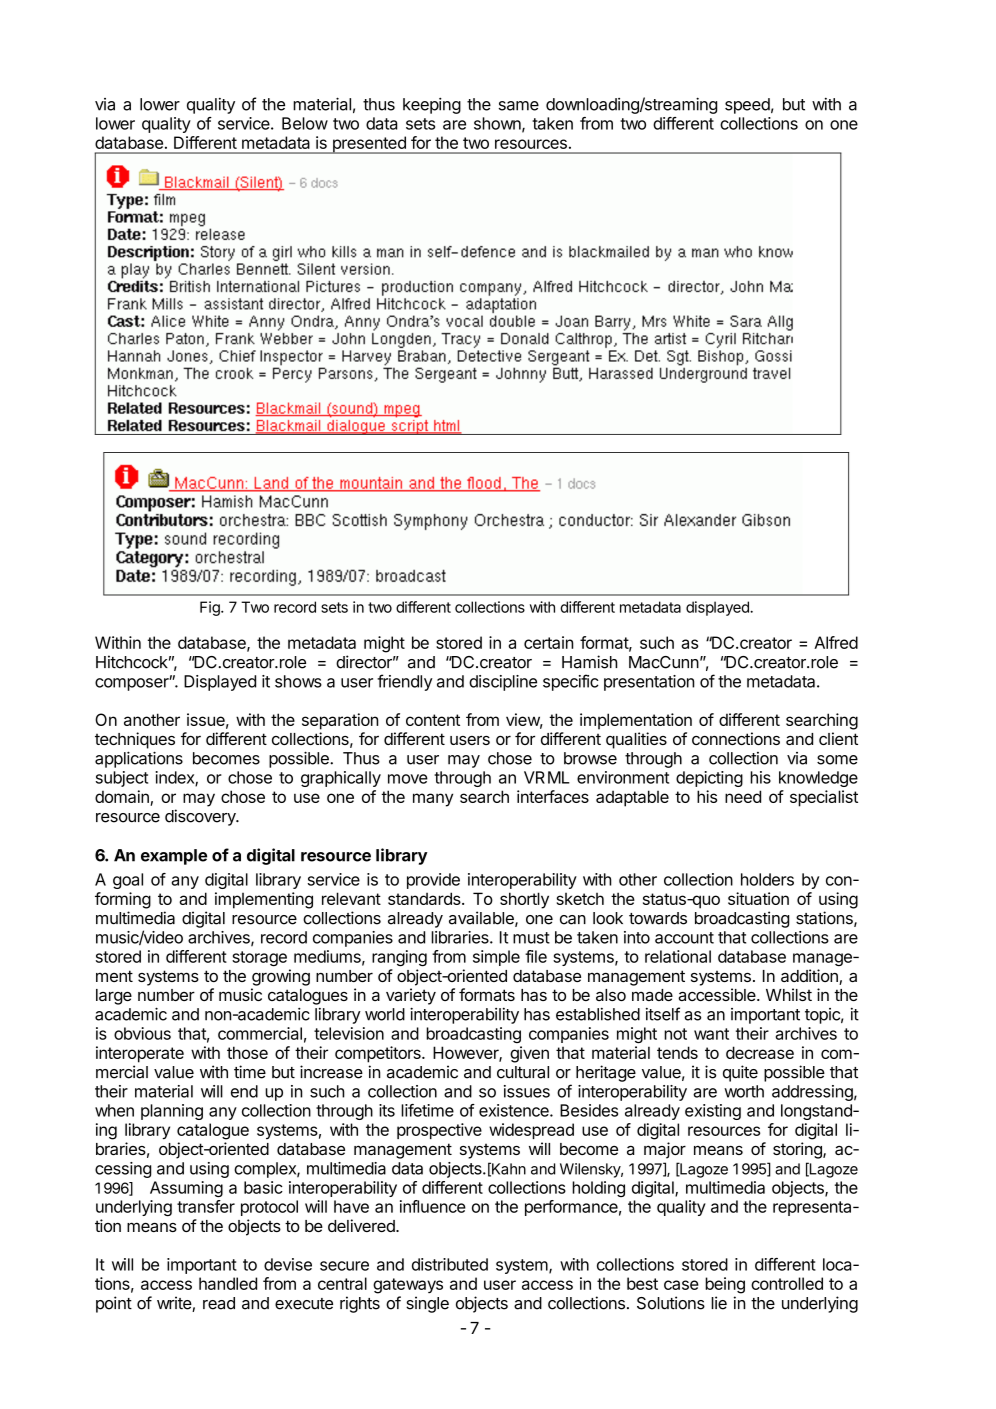 The image size is (996, 1409). What do you see at coordinates (519, 106) in the document?
I see `same` at bounding box center [519, 106].
